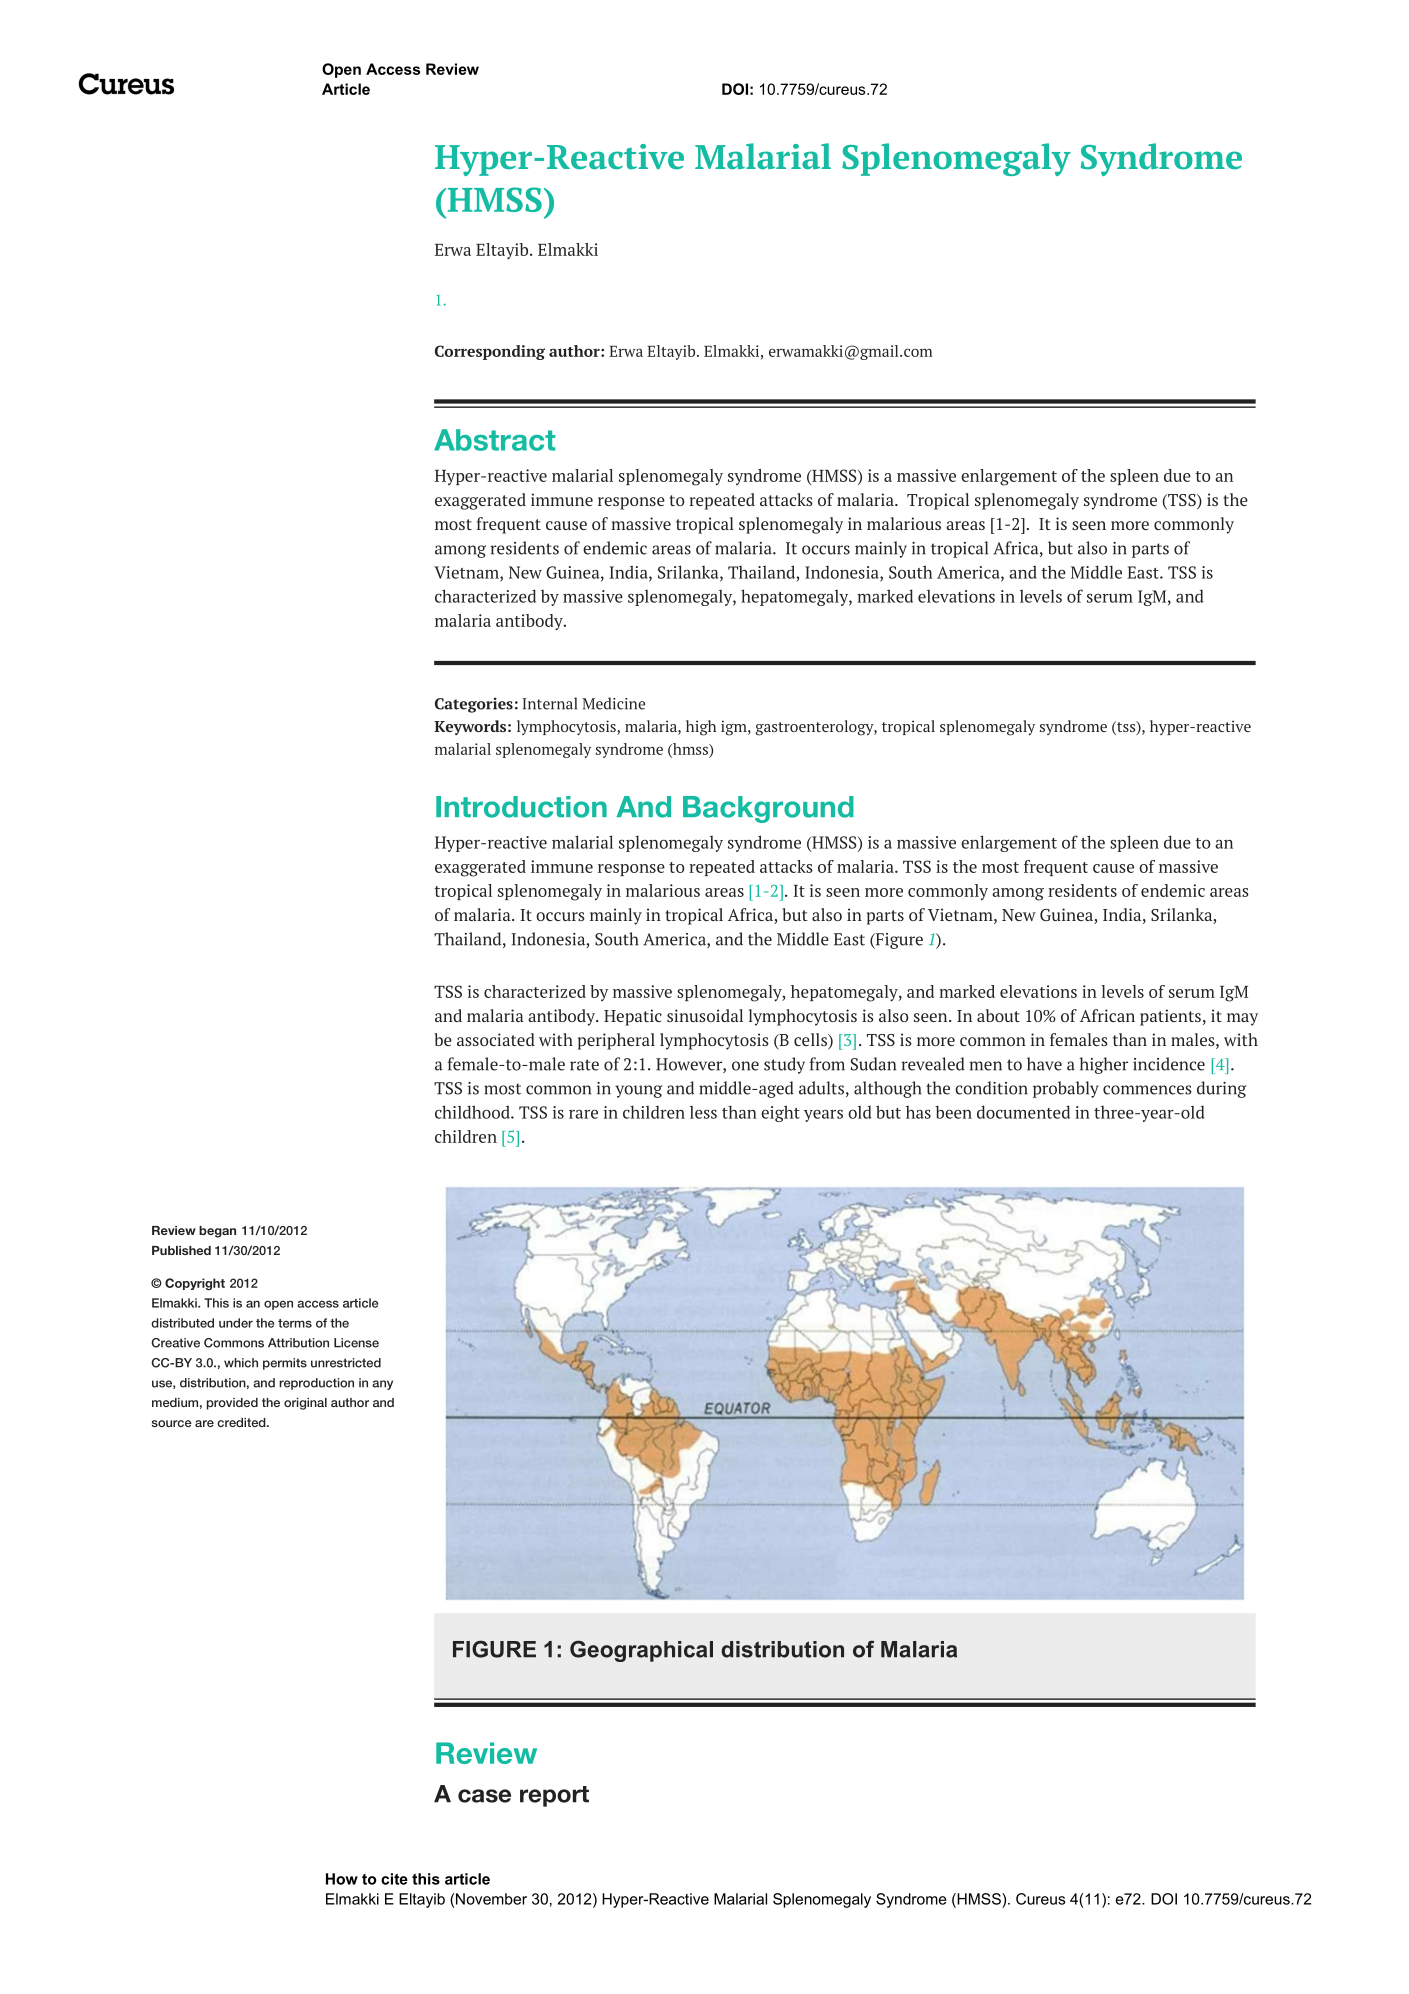 This screenshot has height=1994, width=1409. I want to click on Geographical, so click(641, 1651).
